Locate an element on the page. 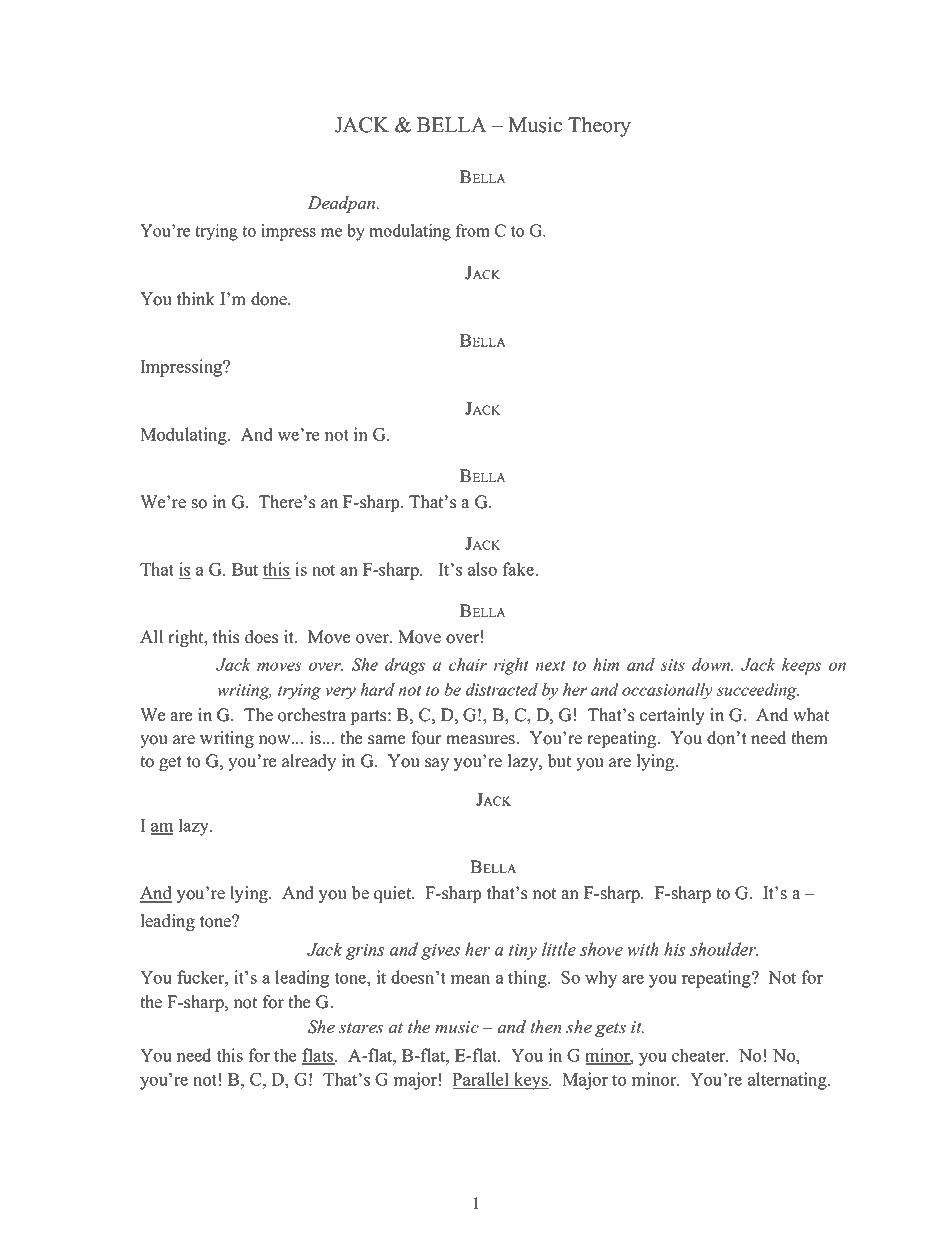 Image resolution: width=952 pixels, height=1233 pixels. Deadpan is located at coordinates (343, 204).
